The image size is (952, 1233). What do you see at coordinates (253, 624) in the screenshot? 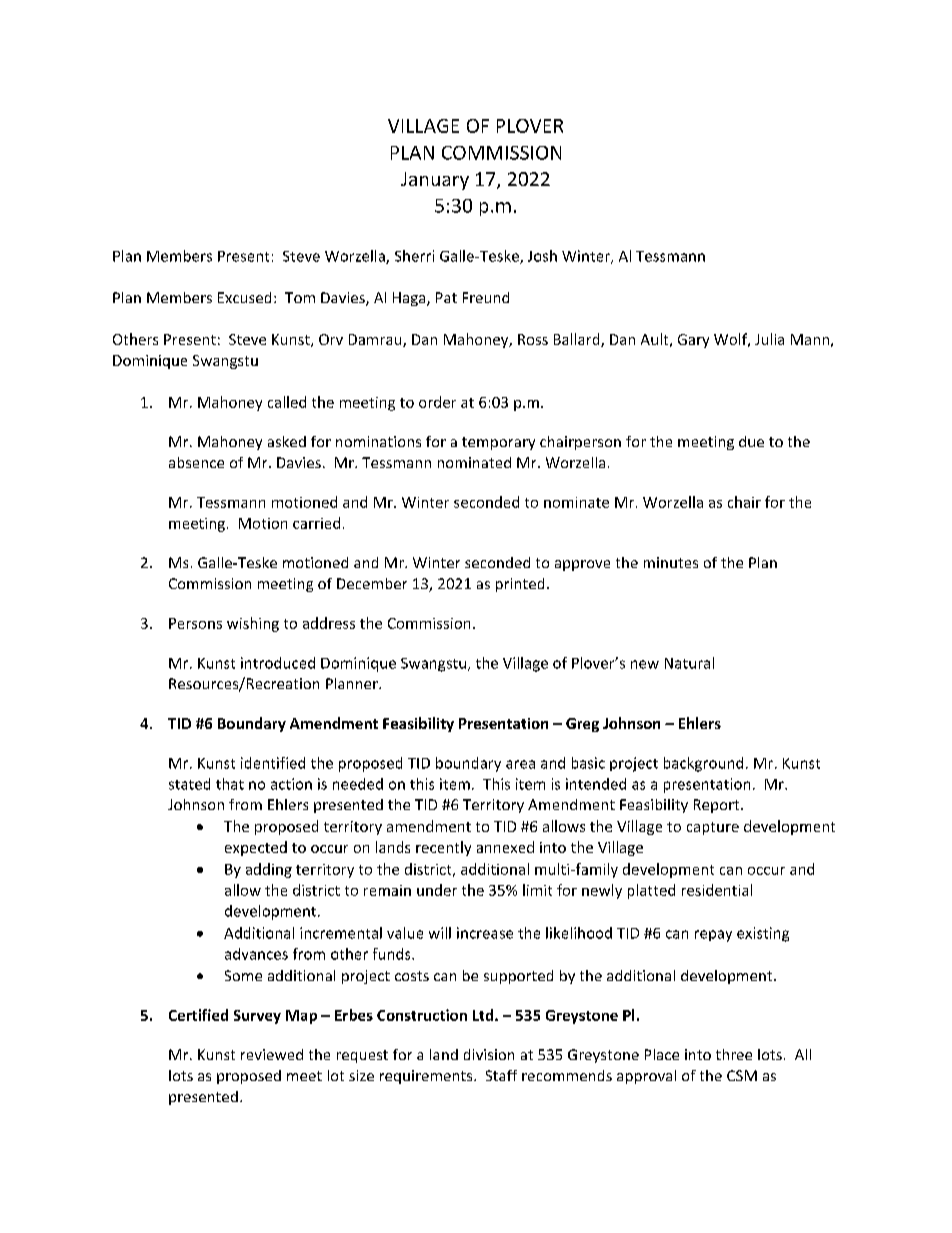
I see `wishing` at bounding box center [253, 624].
